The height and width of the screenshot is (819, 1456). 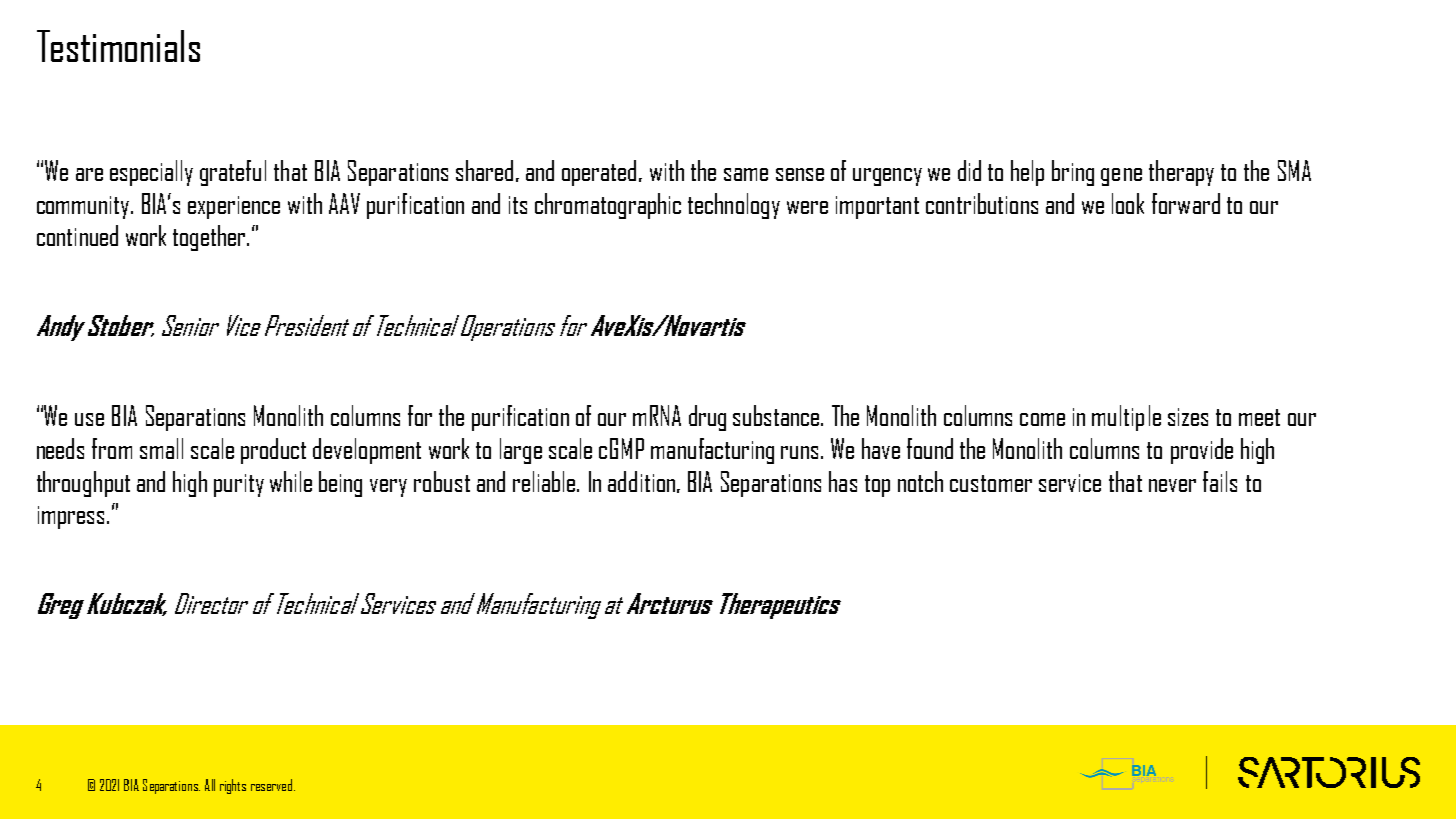 I want to click on drug, so click(x=707, y=418).
